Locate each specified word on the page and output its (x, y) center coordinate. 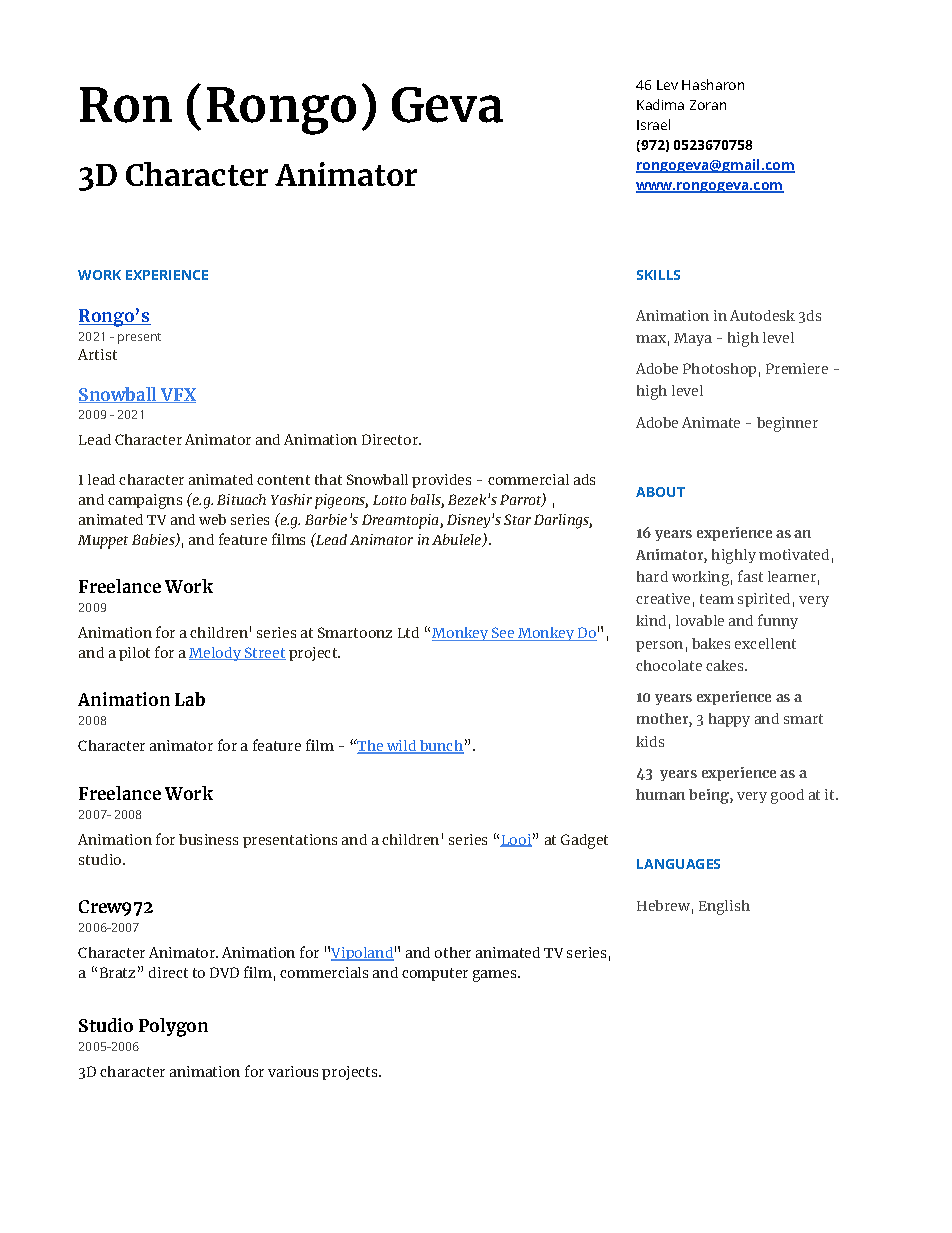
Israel (653, 124)
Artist (97, 354)
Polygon (173, 1027)
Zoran (708, 105)
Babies (154, 540)
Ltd (408, 632)
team (717, 599)
